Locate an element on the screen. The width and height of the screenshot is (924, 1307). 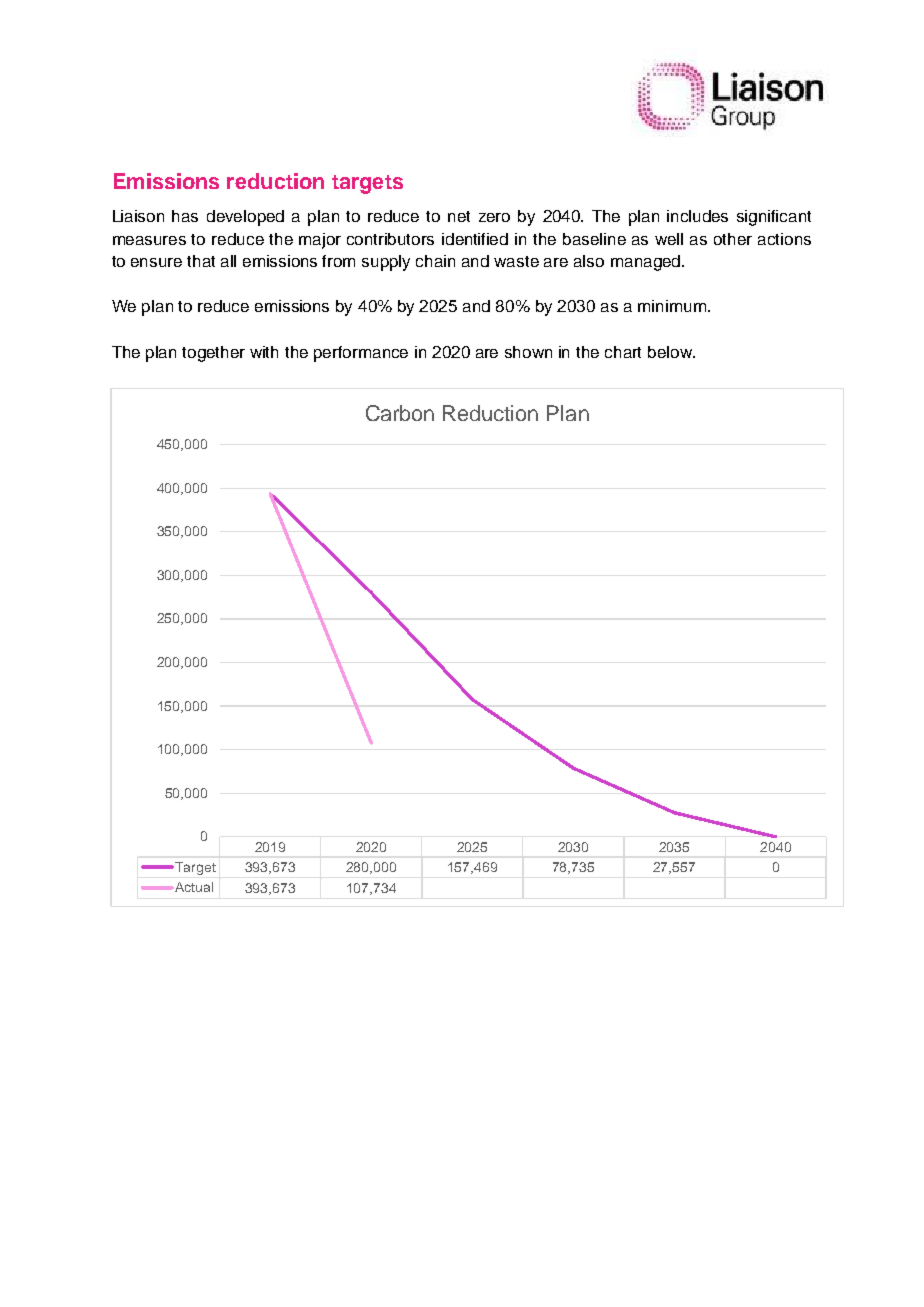
developed is located at coordinates (245, 218).
